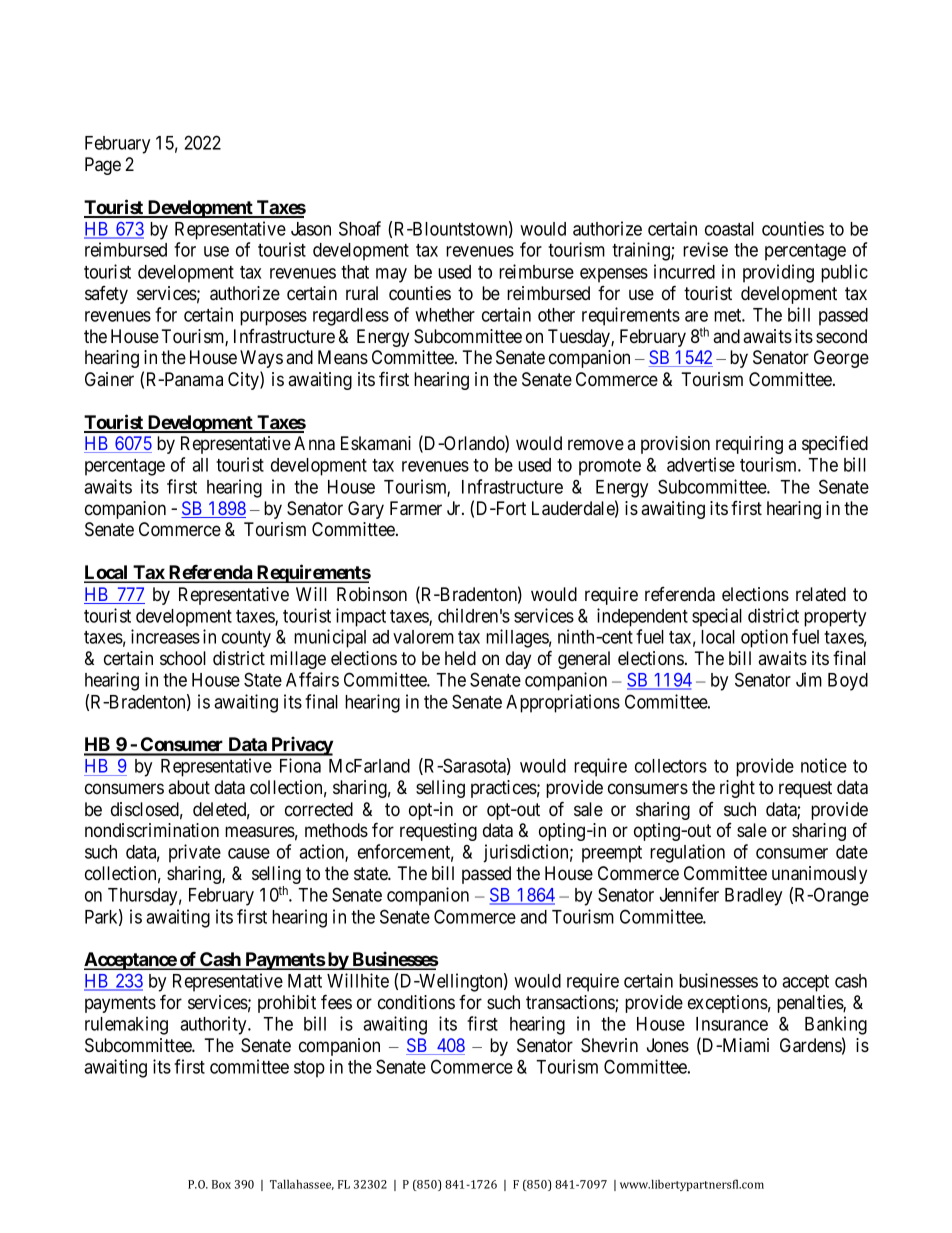 This screenshot has height=1233, width=952. I want to click on may, so click(391, 275).
